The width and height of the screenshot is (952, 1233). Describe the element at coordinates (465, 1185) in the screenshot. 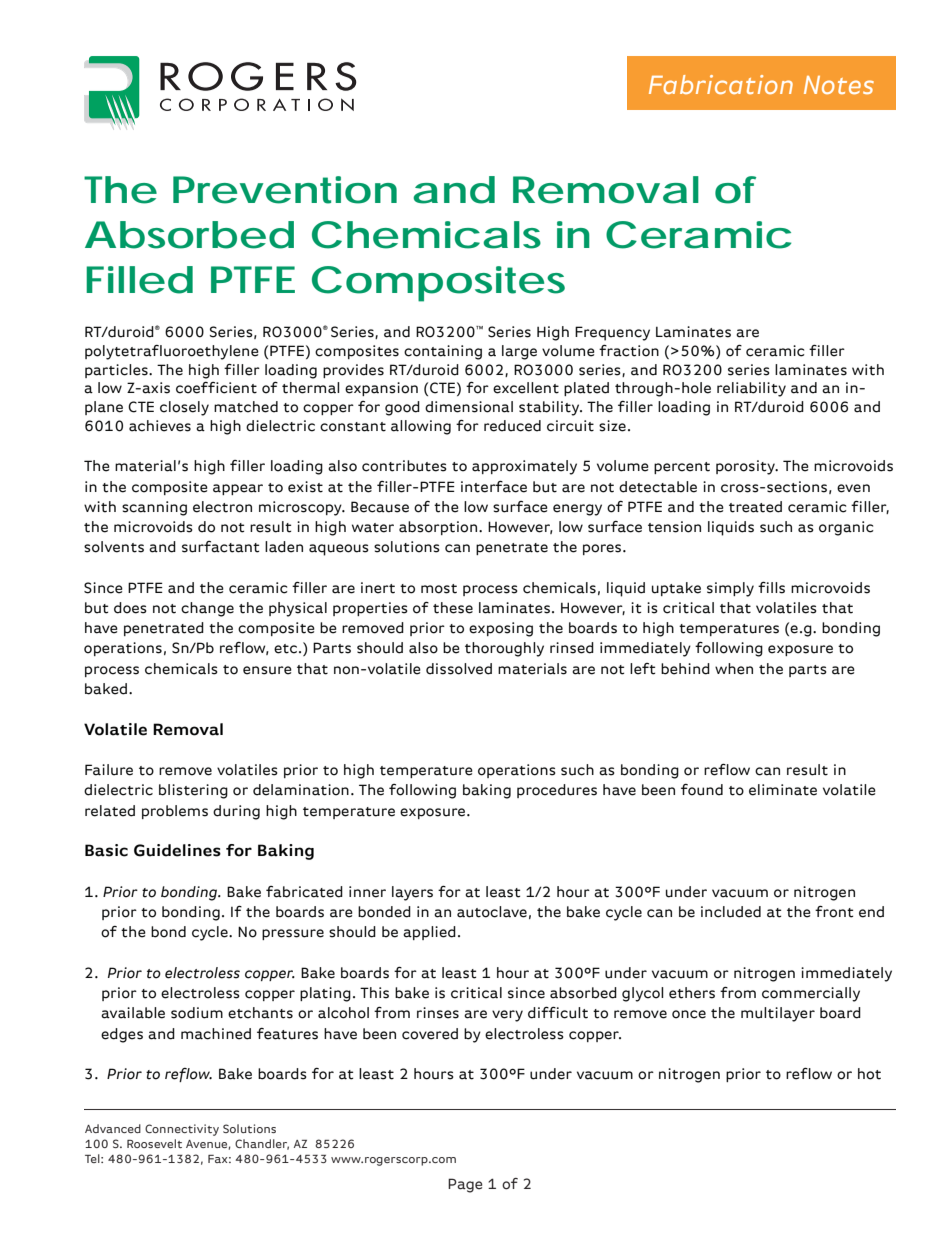

I see `Page` at that location.
